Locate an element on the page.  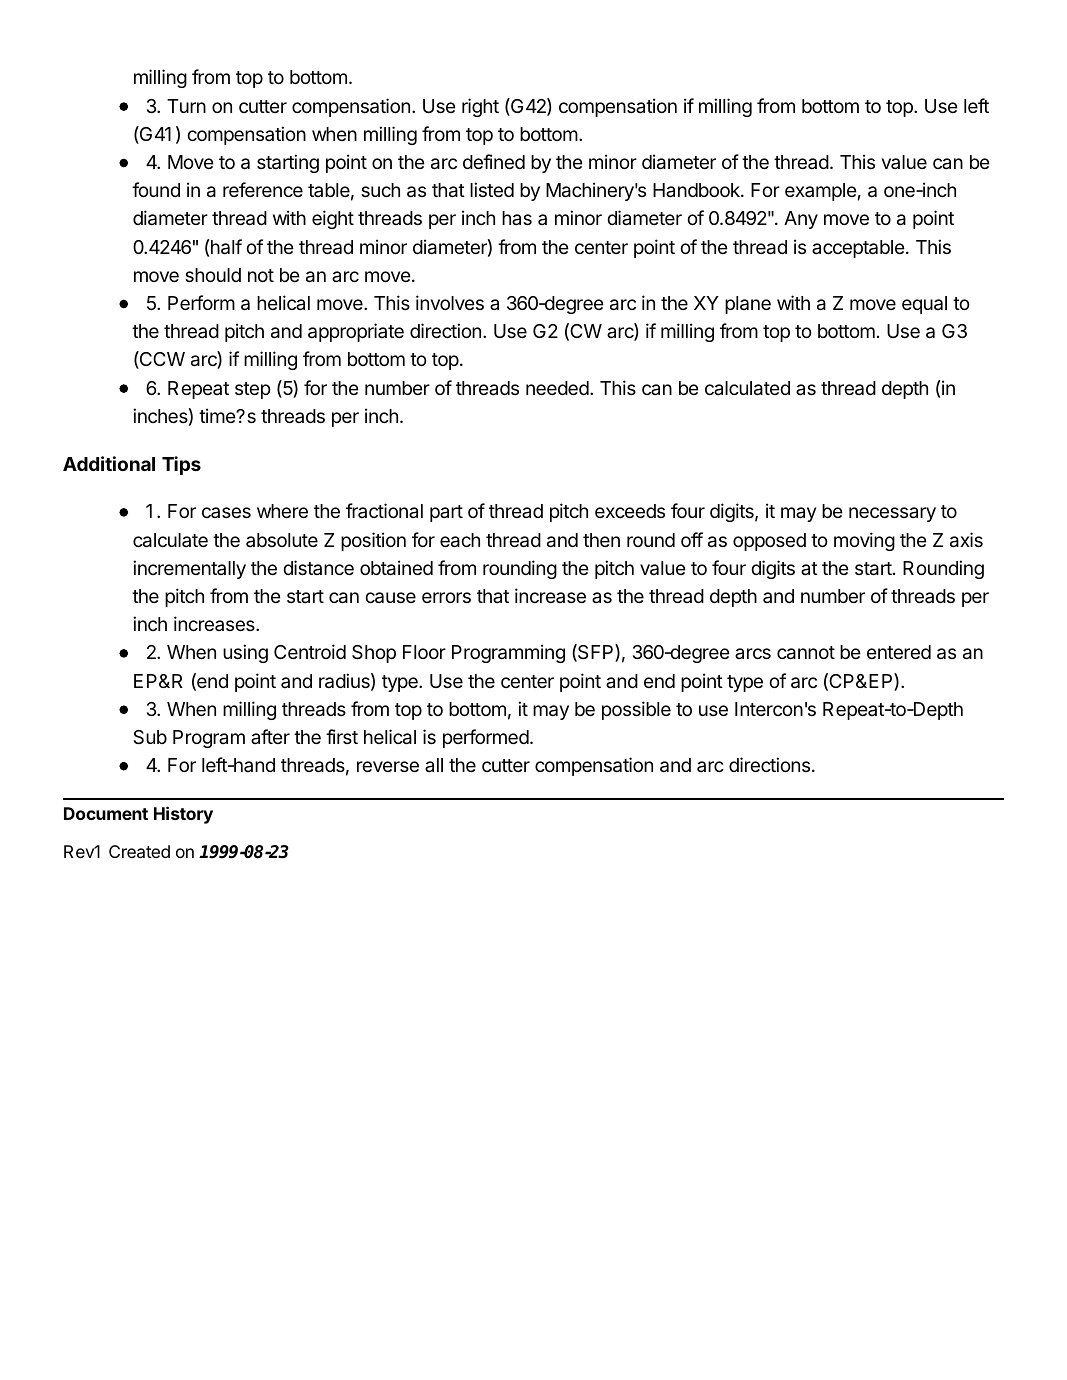
Tips is located at coordinates (181, 465).
